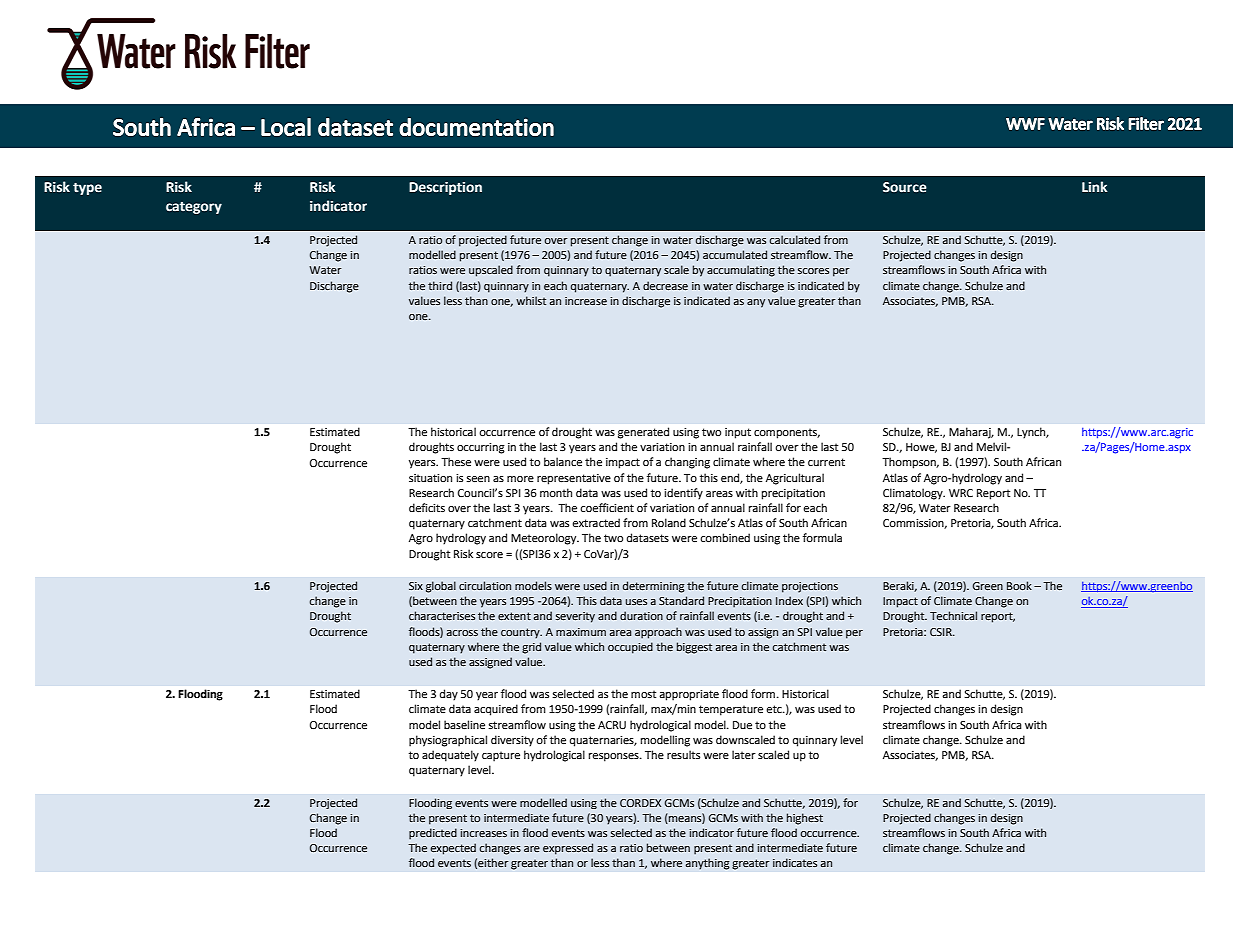 This screenshot has height=952, width=1233. I want to click on predicted, so click(433, 834).
